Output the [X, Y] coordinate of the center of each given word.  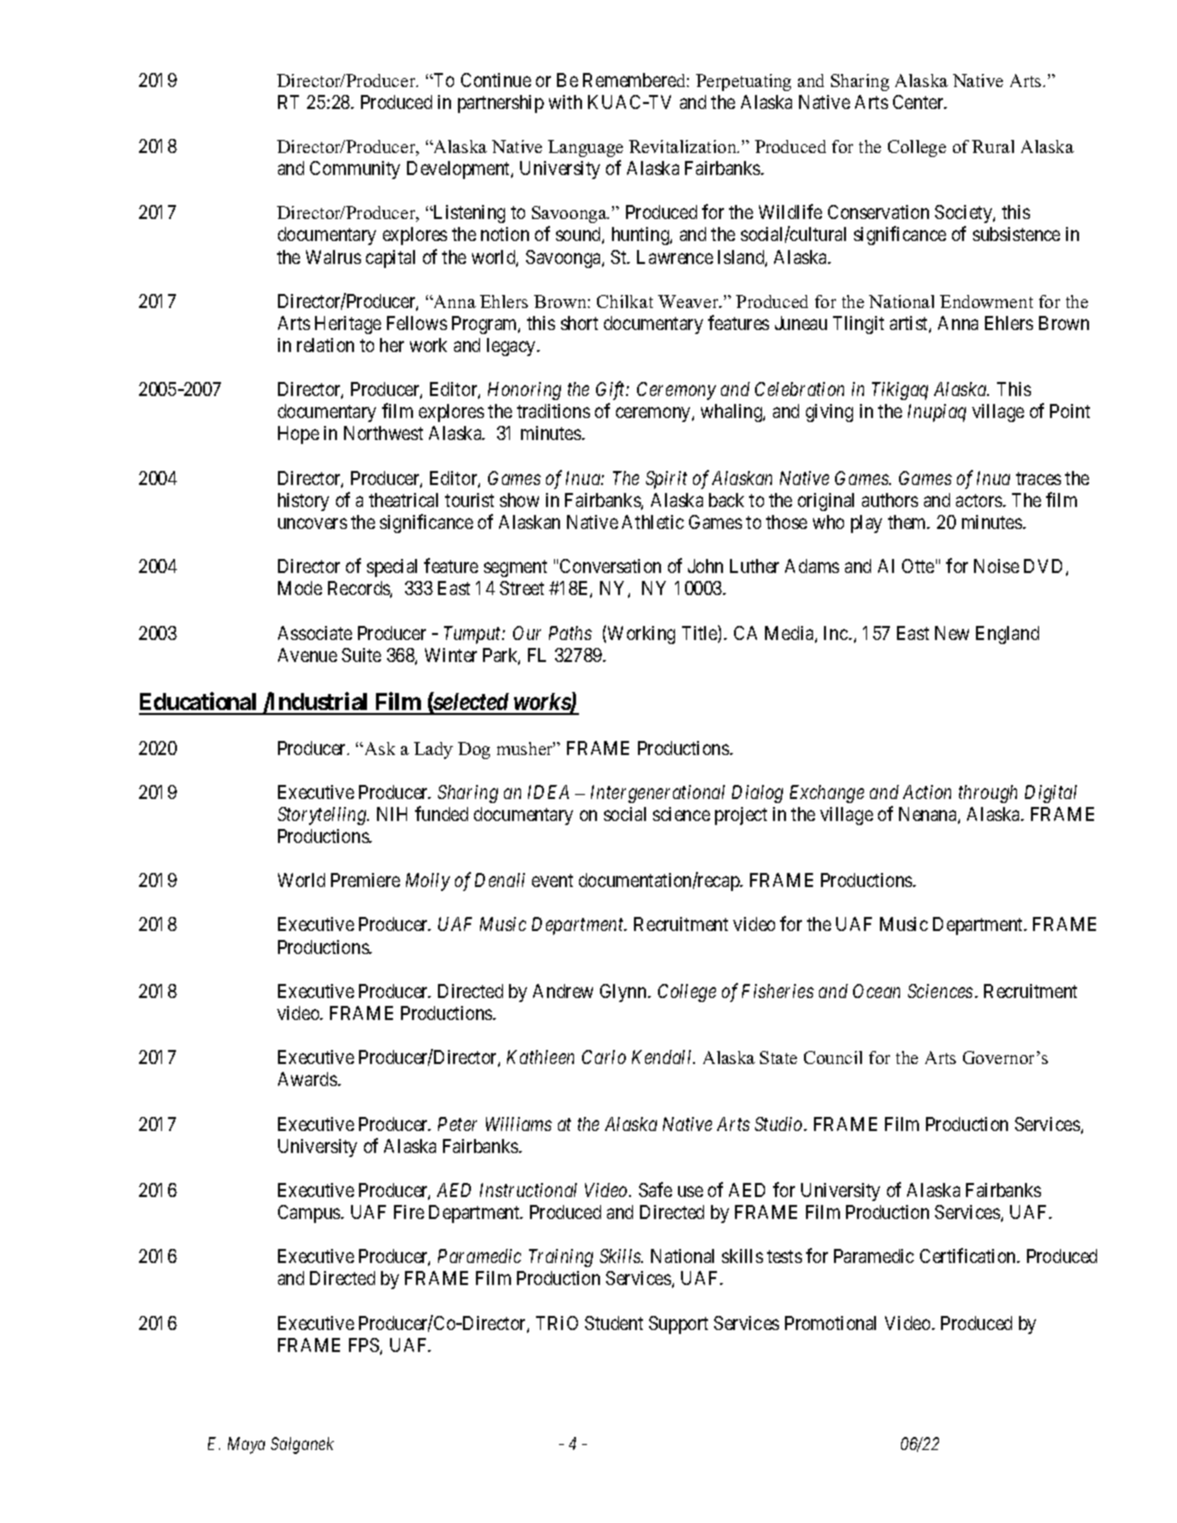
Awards [308, 1079]
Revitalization [684, 146]
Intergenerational [658, 794]
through [988, 794]
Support [678, 1325]
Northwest [383, 433]
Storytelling [323, 816]
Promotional [830, 1323]
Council [833, 1057]
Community [355, 170]
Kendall [663, 1057]
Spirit [666, 480]
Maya [246, 1445]
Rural [993, 146]
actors [980, 500]
